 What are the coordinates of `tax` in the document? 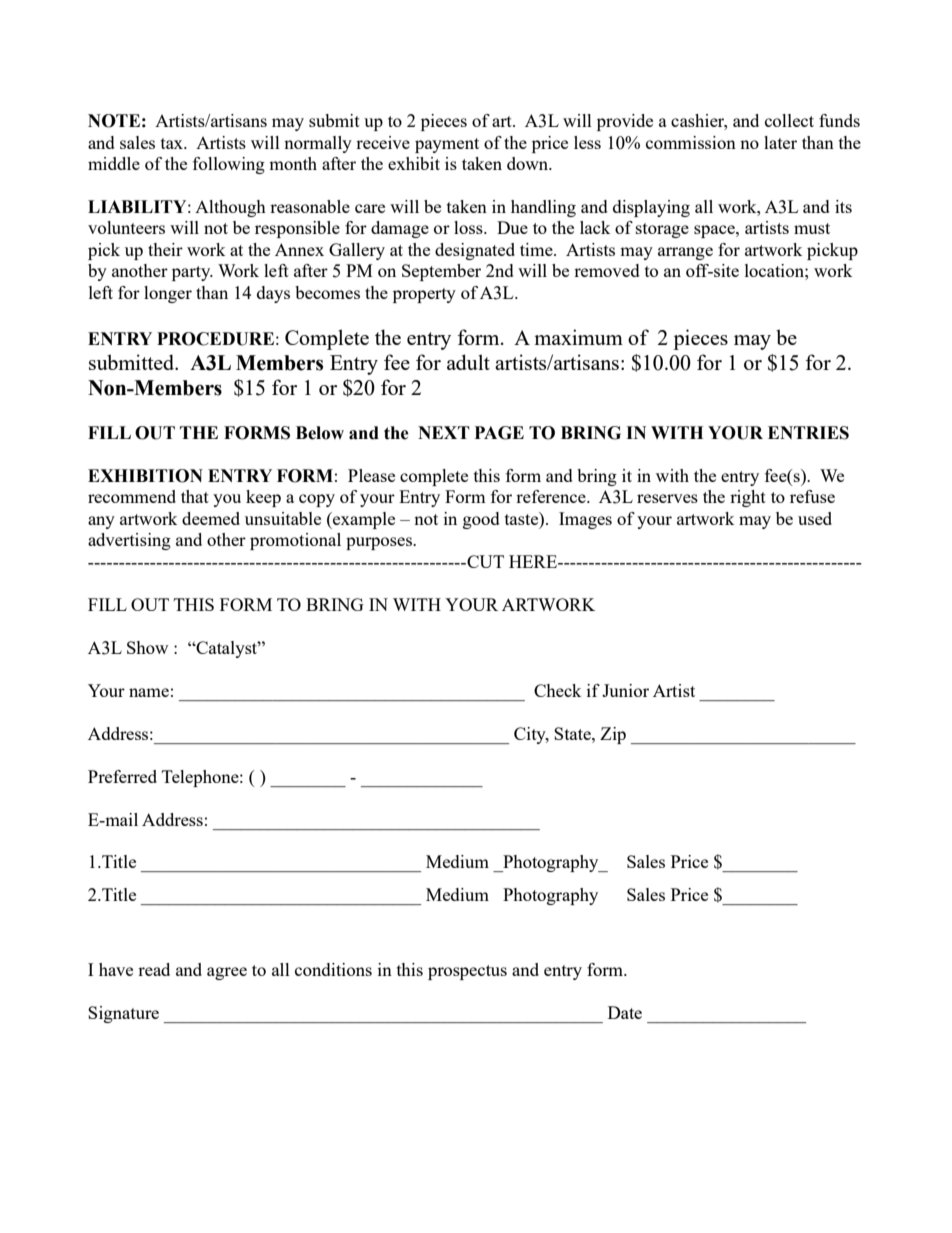 It's located at (173, 143).
